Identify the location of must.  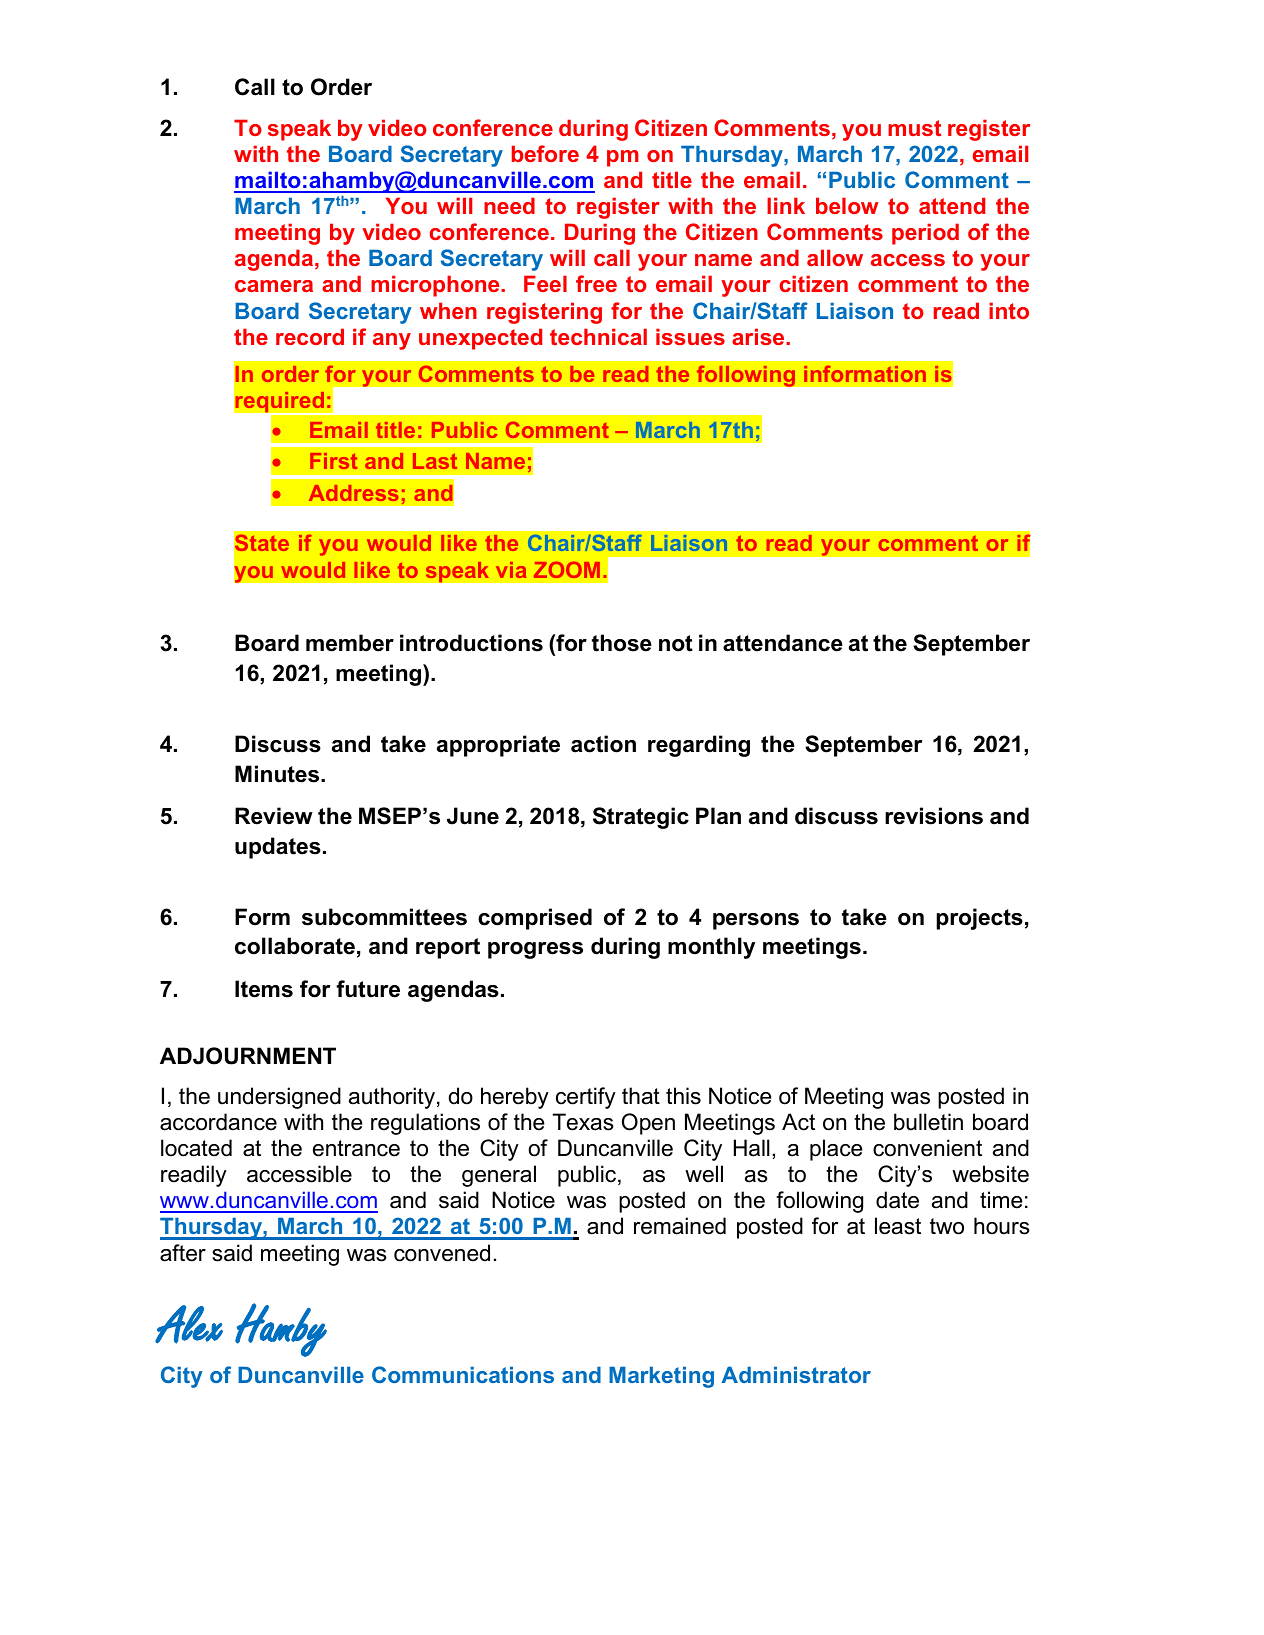
(914, 128).
